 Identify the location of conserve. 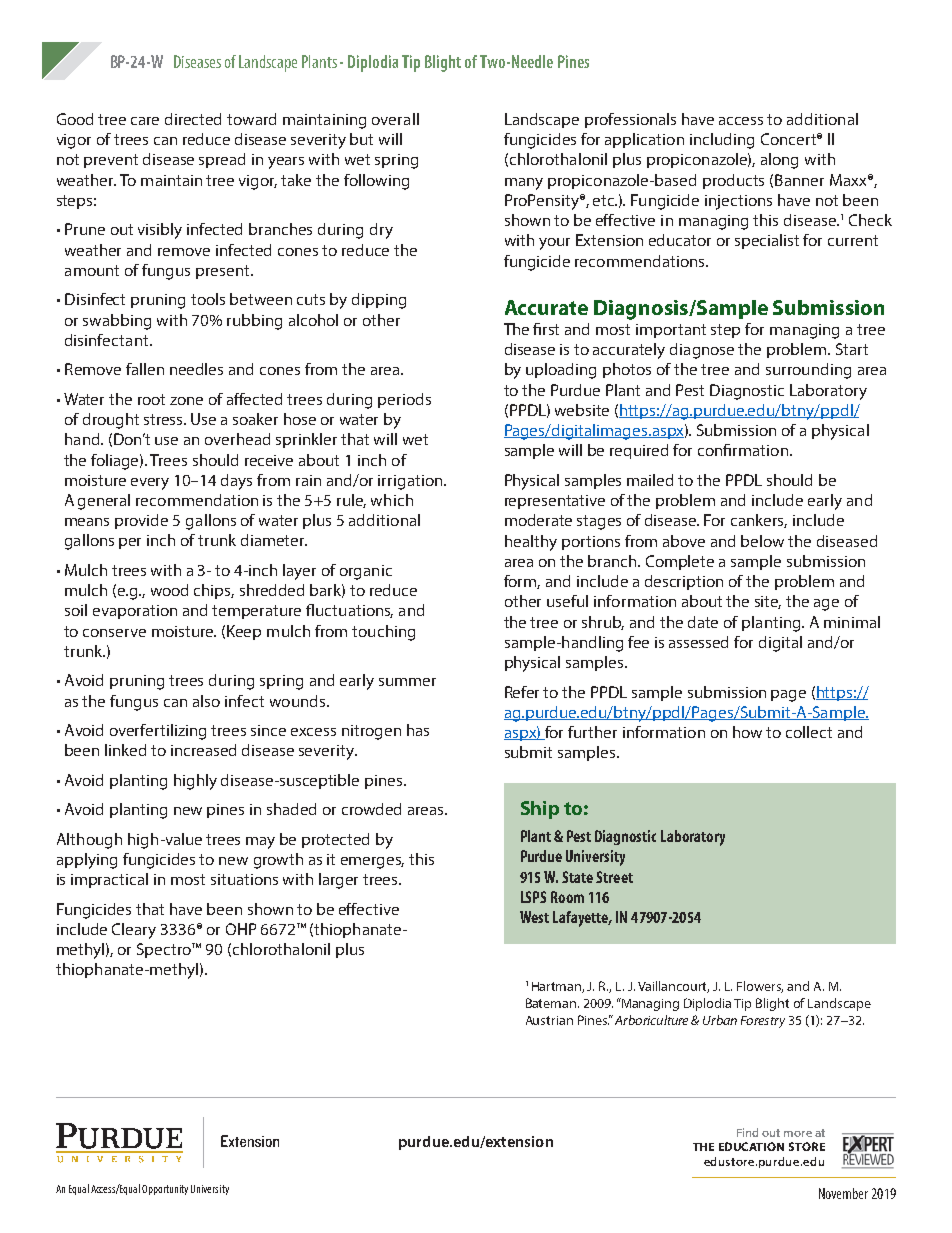
(114, 633).
